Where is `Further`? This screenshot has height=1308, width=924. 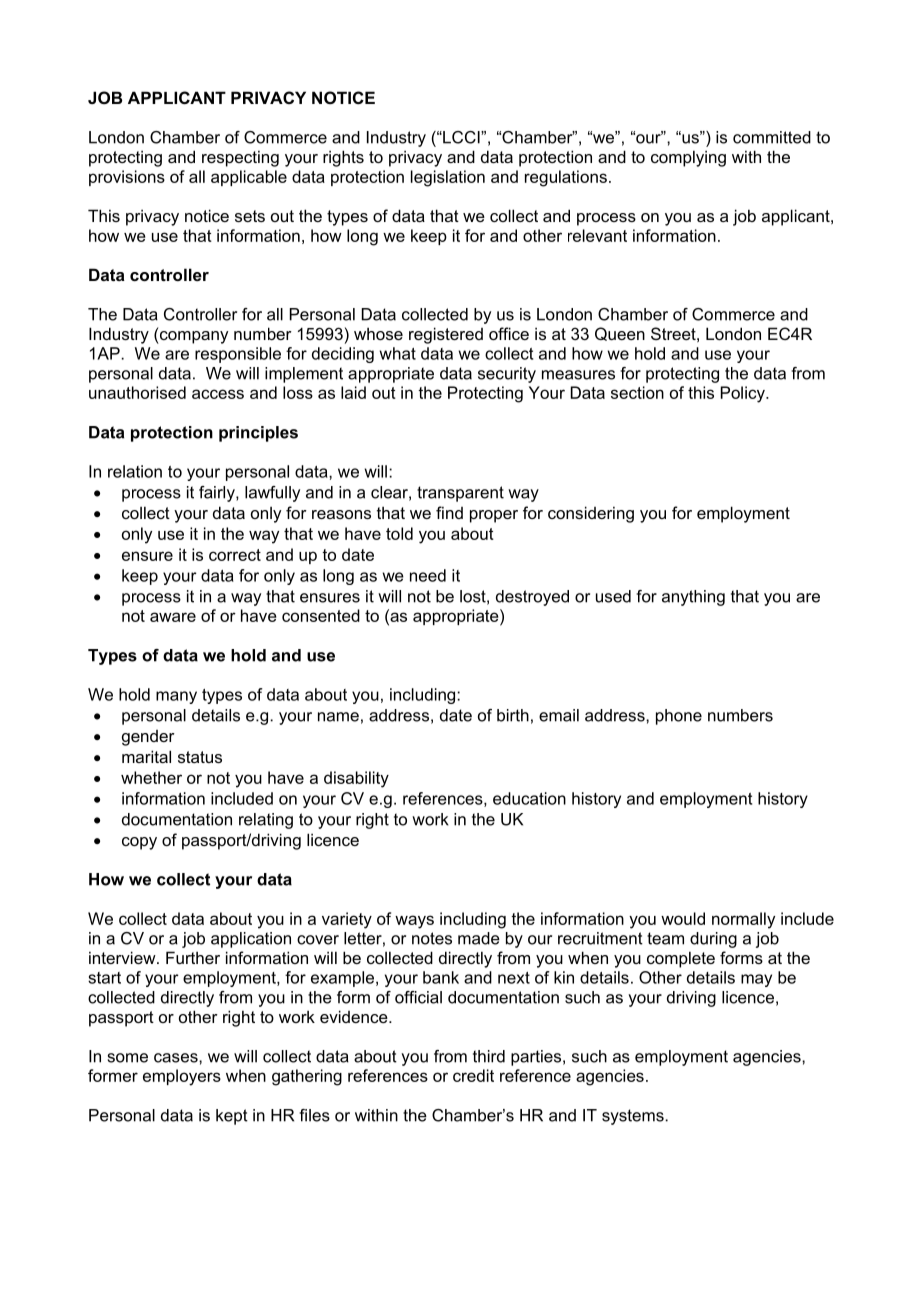 Further is located at coordinates (193, 957).
